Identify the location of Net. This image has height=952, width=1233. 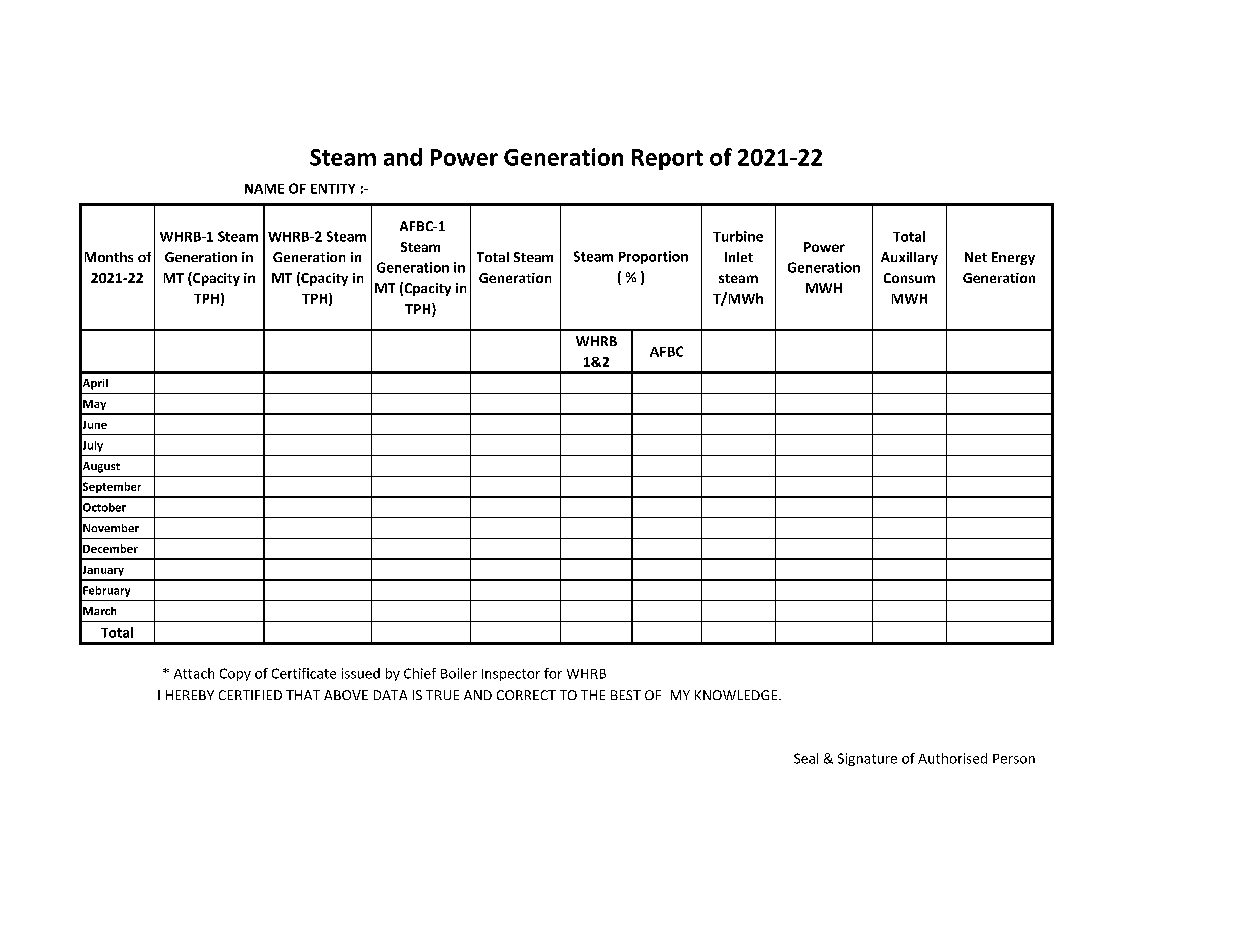
(976, 257).
